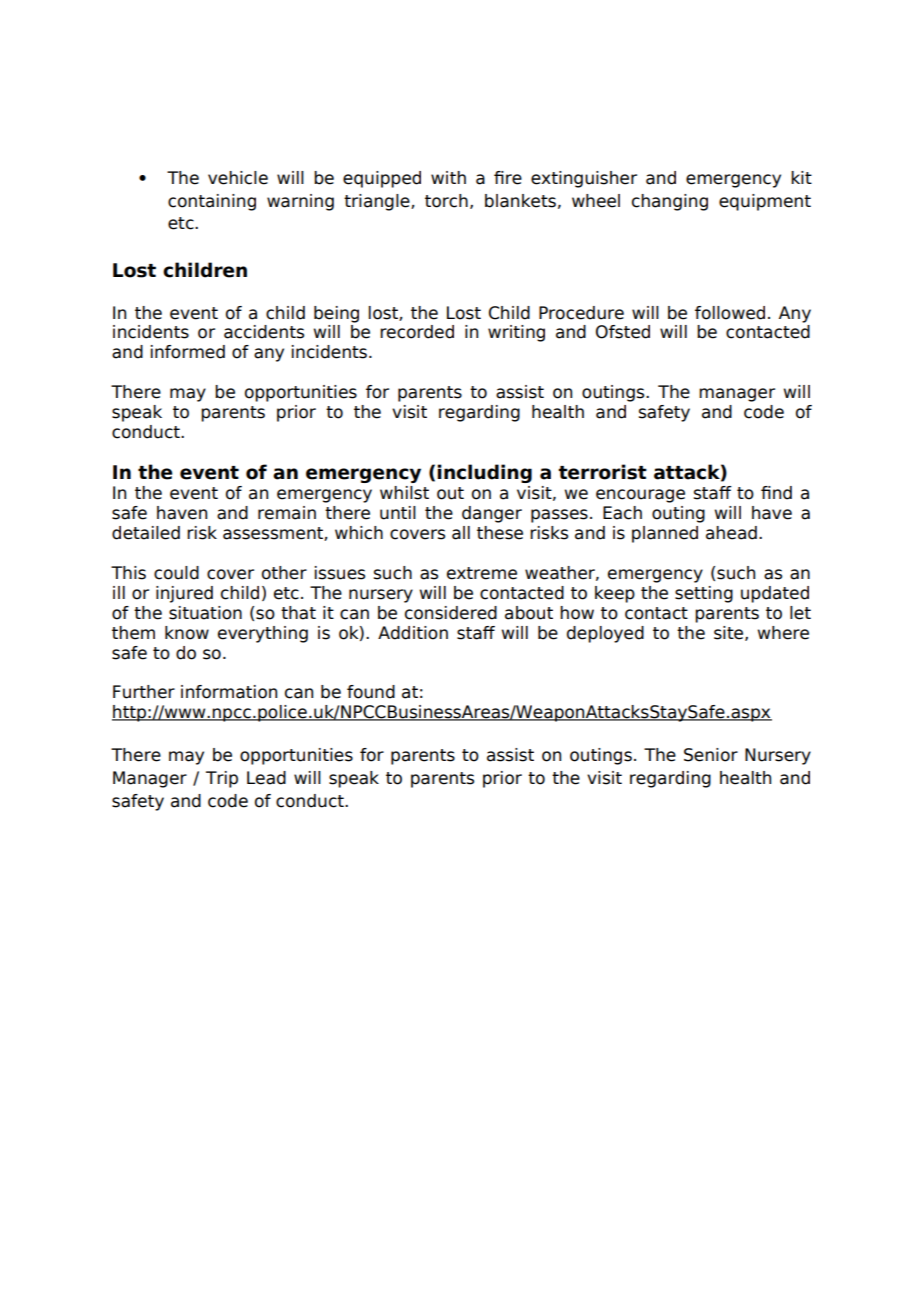 Image resolution: width=924 pixels, height=1308 pixels. What do you see at coordinates (704, 594) in the page?
I see `setting` at bounding box center [704, 594].
